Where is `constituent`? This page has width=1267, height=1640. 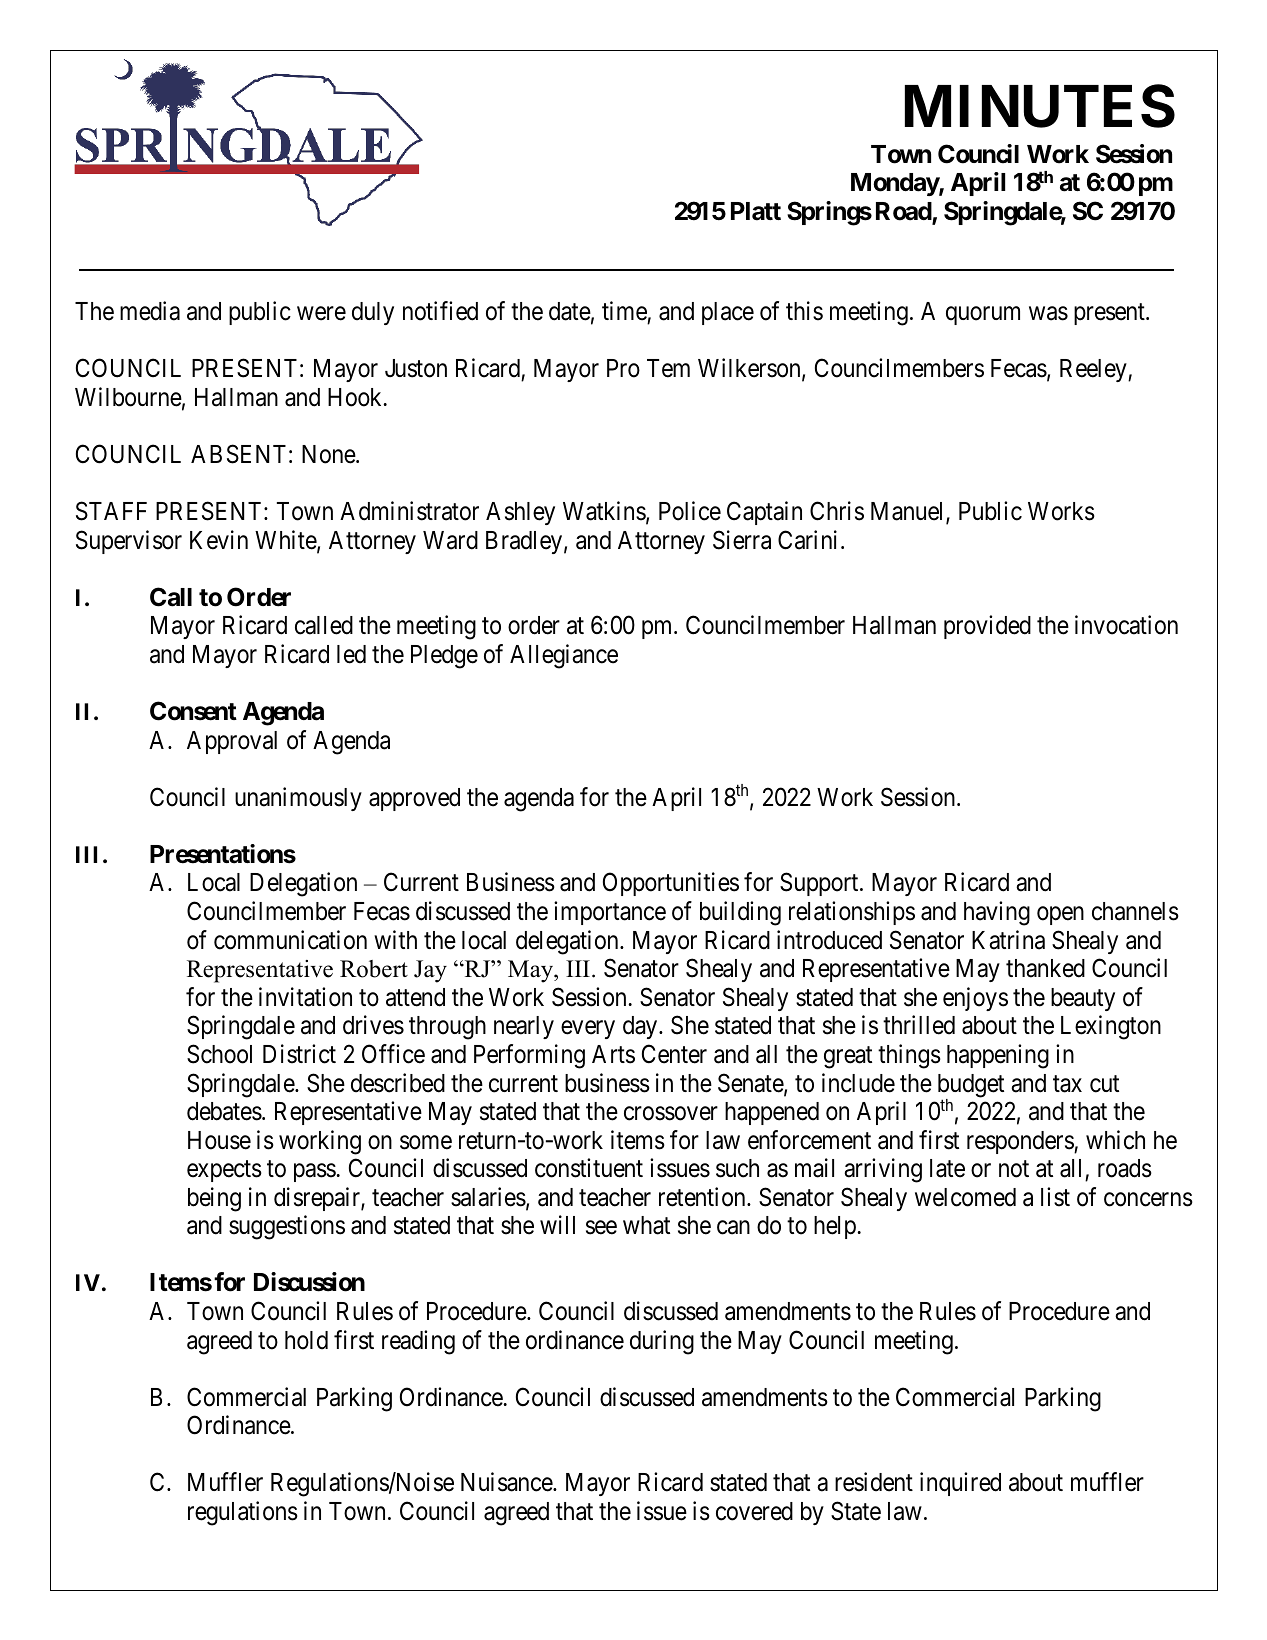 constituent is located at coordinates (589, 1168).
